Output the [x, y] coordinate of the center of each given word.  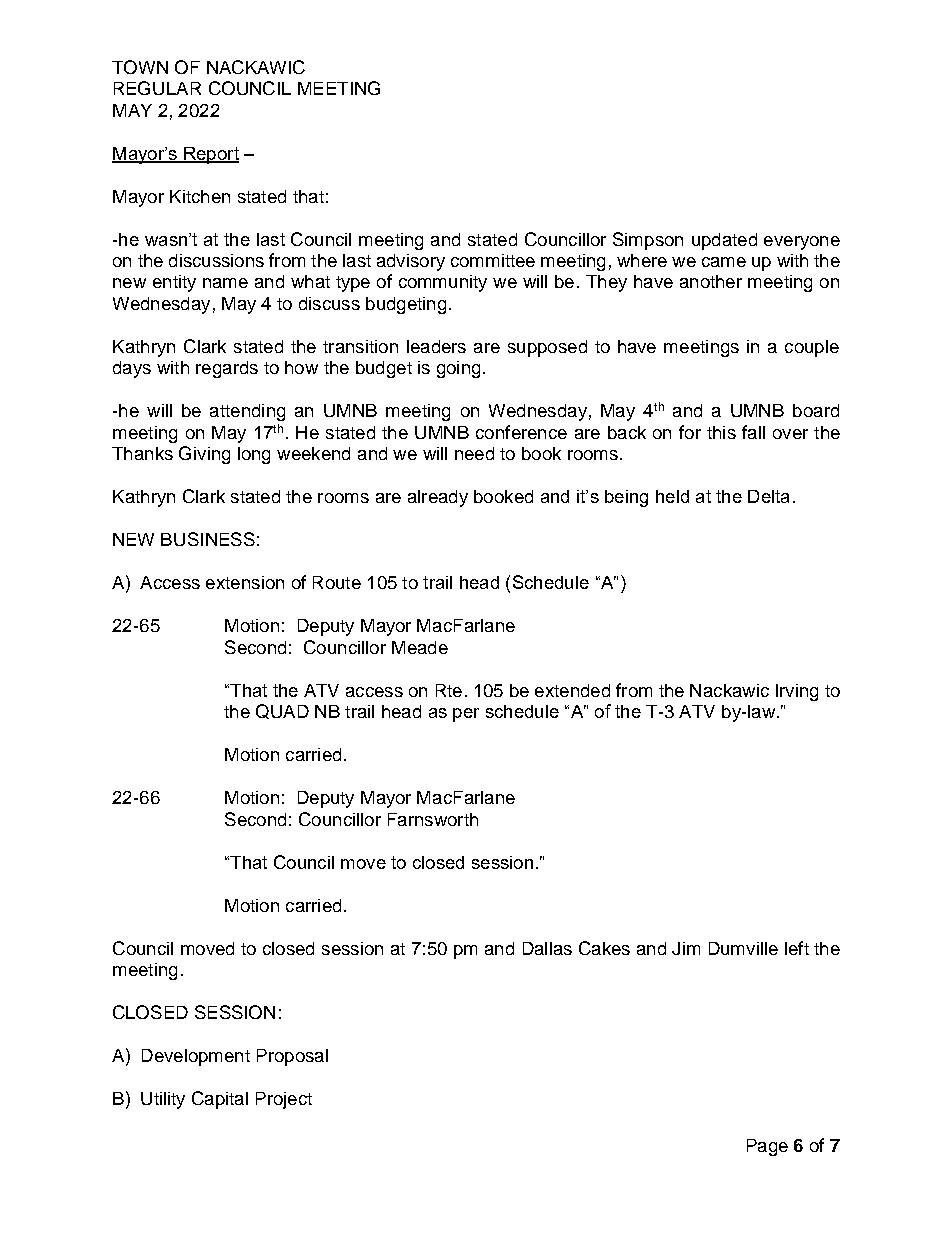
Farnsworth [433, 819]
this [721, 432]
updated [724, 241]
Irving [797, 692]
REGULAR [157, 88]
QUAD [282, 711]
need [474, 453]
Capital [220, 1100]
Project [284, 1100]
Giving [204, 455]
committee [493, 260]
